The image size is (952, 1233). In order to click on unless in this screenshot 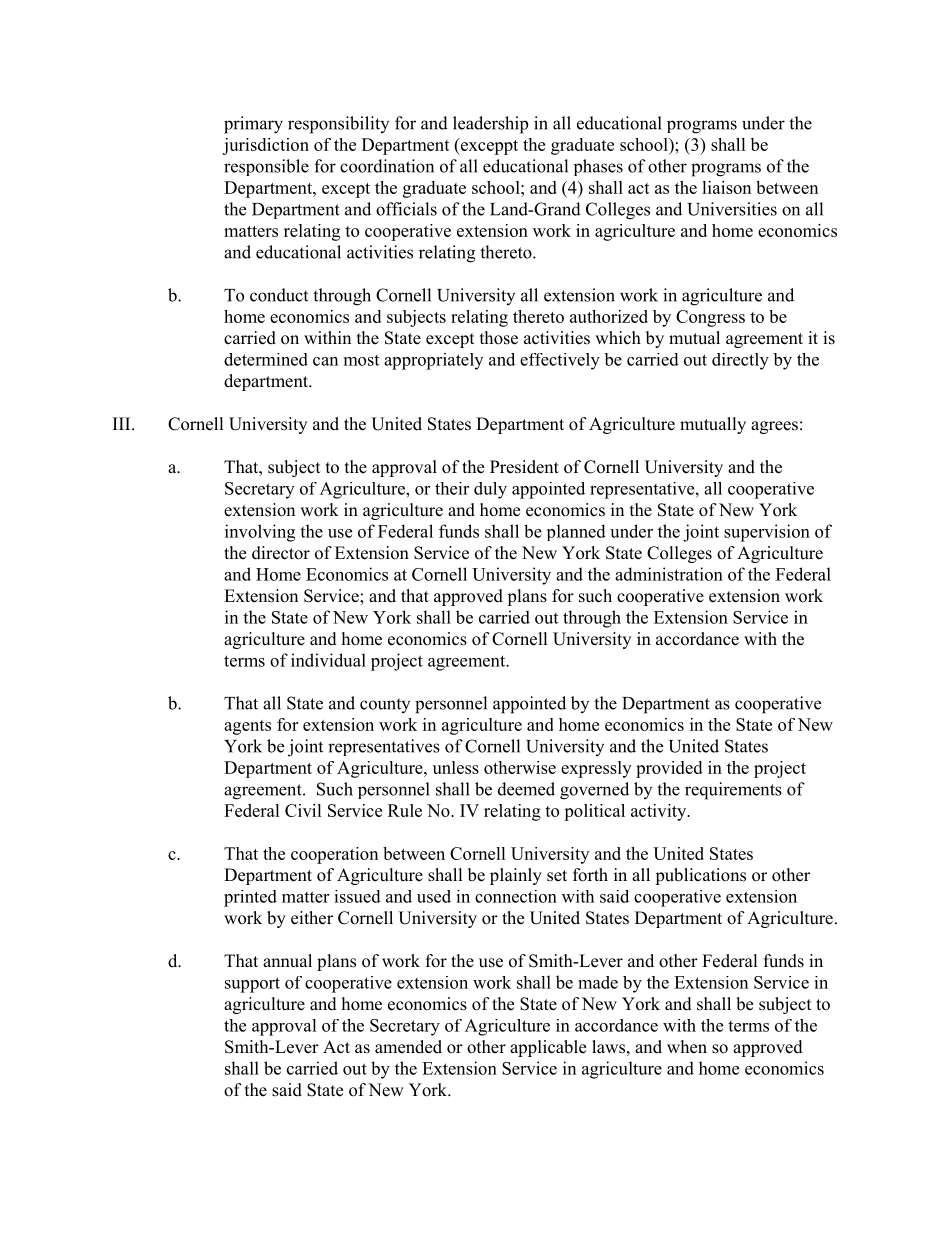, I will do `click(456, 767)`.
